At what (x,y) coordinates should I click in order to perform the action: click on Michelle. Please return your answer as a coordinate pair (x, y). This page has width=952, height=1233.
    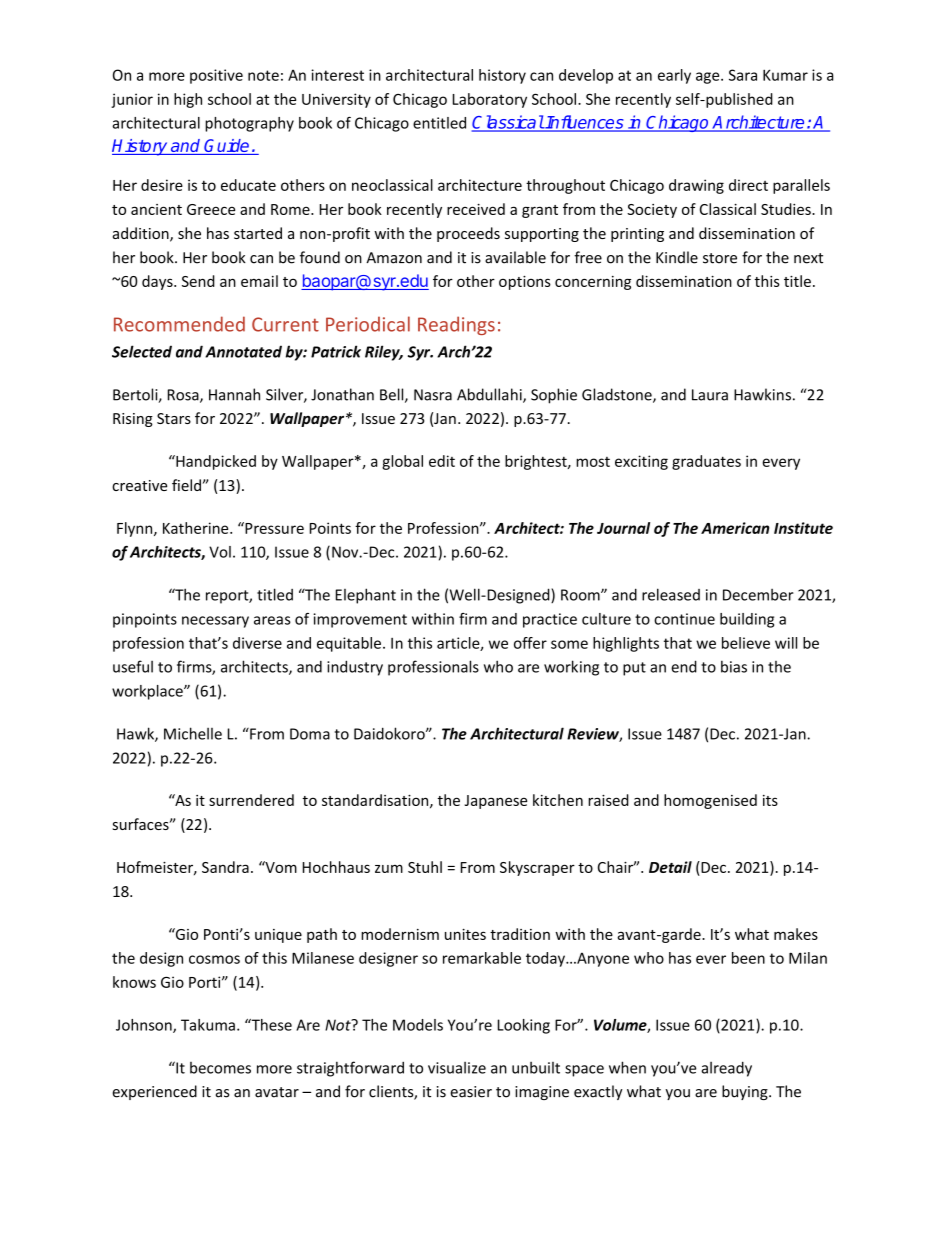
    Looking at the image, I should click on (193, 733).
